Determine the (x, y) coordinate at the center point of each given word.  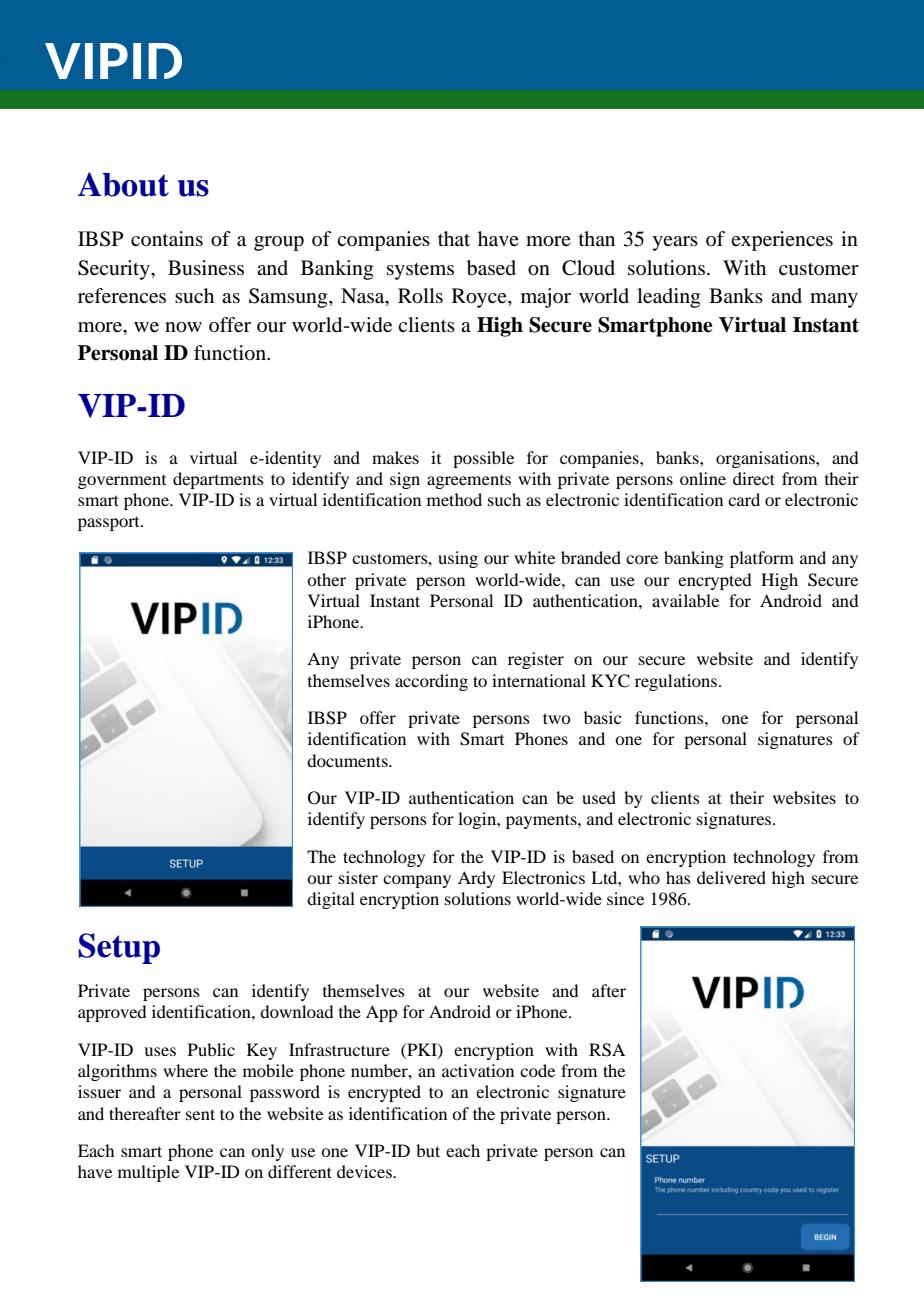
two (557, 718)
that (454, 238)
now (183, 327)
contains (167, 239)
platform (762, 559)
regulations (677, 682)
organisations (766, 459)
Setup (119, 948)
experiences (782, 241)
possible (483, 459)
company (417, 881)
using (458, 559)
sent (200, 1114)
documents (348, 760)
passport (110, 524)
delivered (731, 877)
